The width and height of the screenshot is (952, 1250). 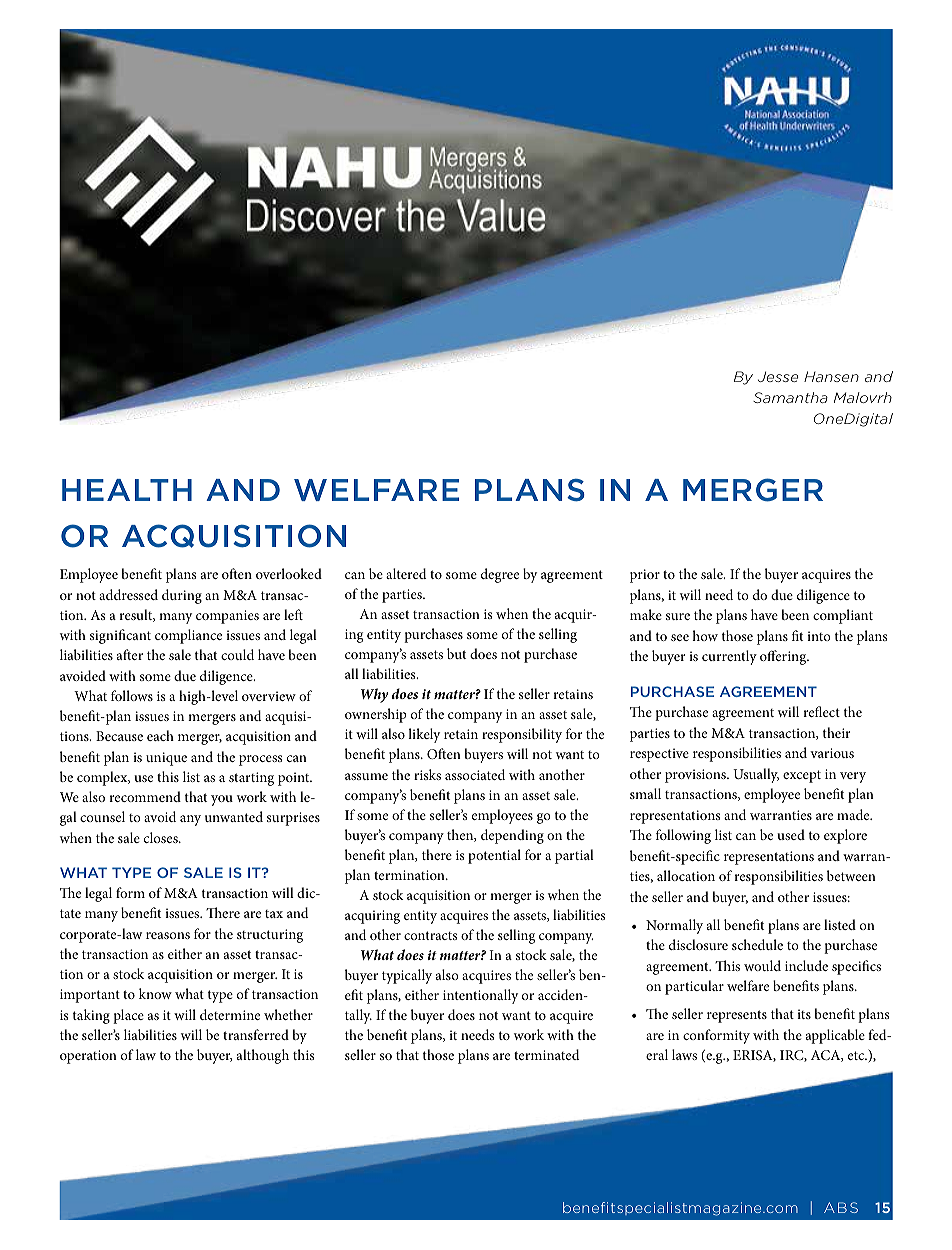 I want to click on closes, so click(x=162, y=837).
